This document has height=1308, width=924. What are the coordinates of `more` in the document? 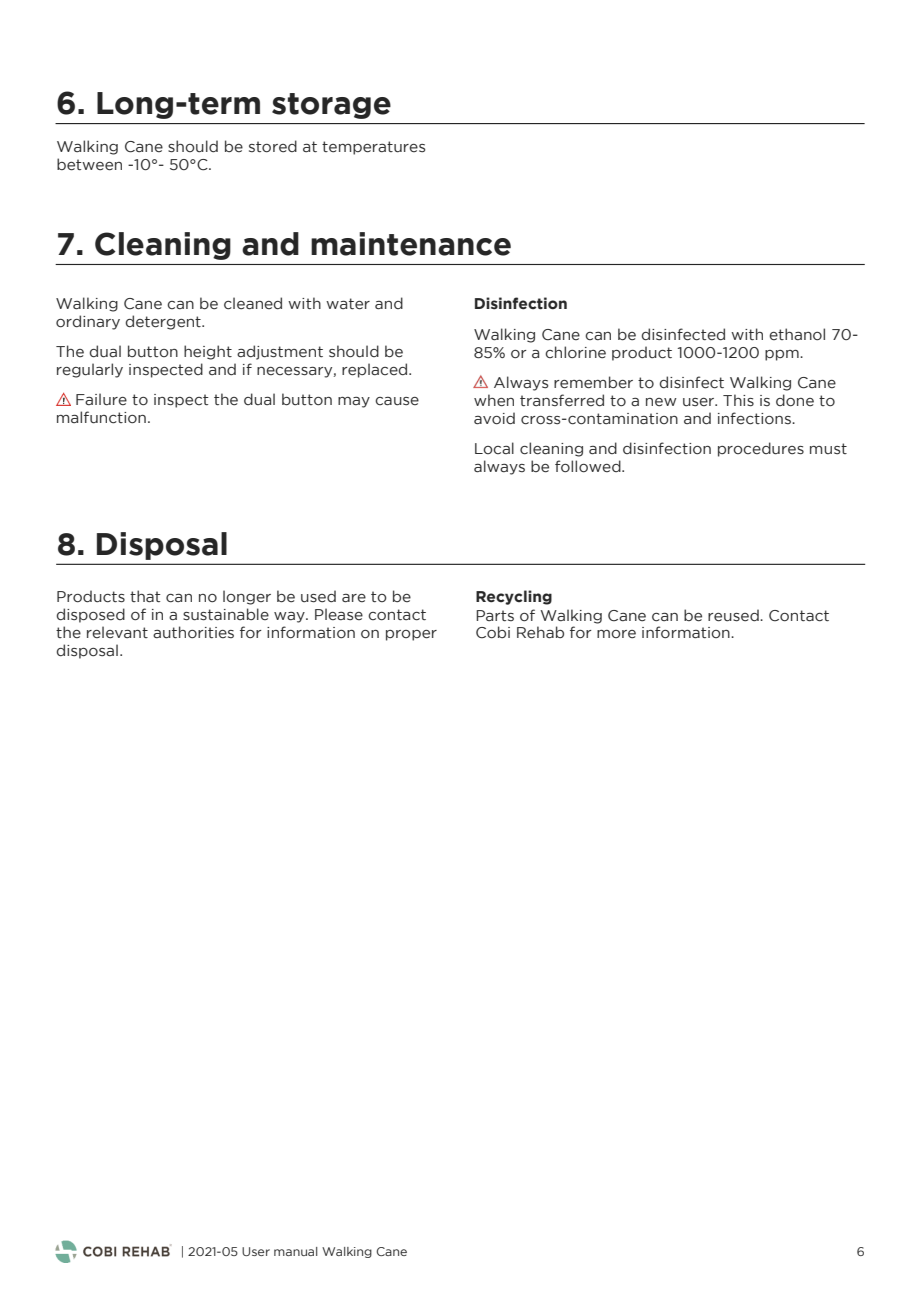 It's located at (616, 634).
